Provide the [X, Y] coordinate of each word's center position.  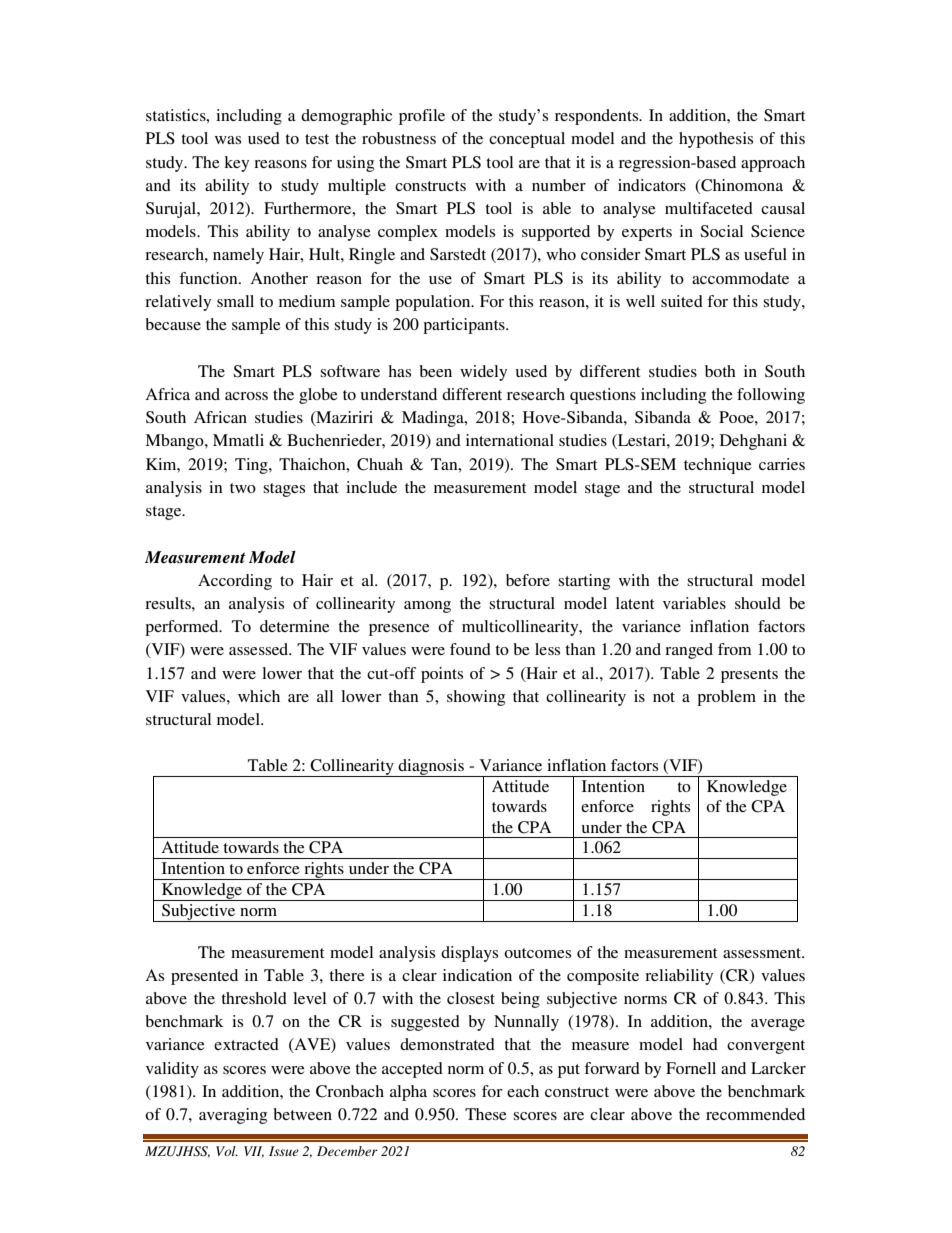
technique [718, 466]
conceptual [527, 140]
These [486, 1114]
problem [726, 698]
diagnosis [431, 768]
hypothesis [716, 140]
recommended [755, 1114]
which [259, 696]
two [243, 488]
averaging [233, 1116]
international [510, 440]
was [228, 140]
